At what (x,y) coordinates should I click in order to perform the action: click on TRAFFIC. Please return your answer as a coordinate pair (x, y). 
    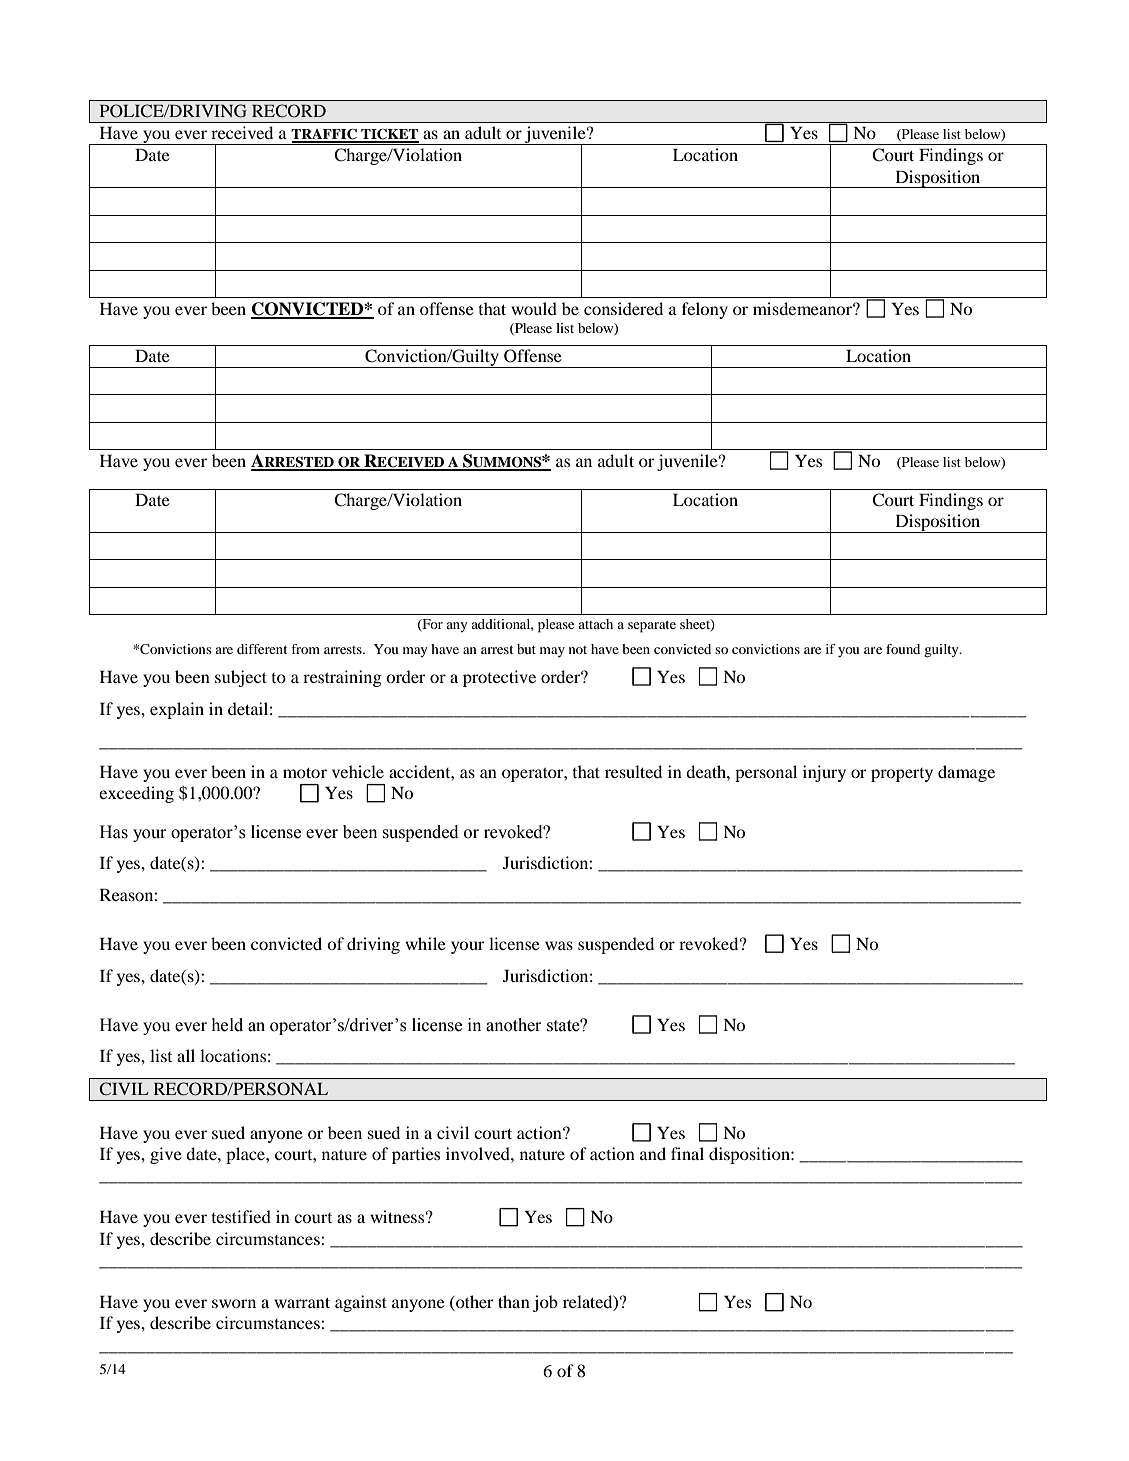
    Looking at the image, I should click on (325, 135).
